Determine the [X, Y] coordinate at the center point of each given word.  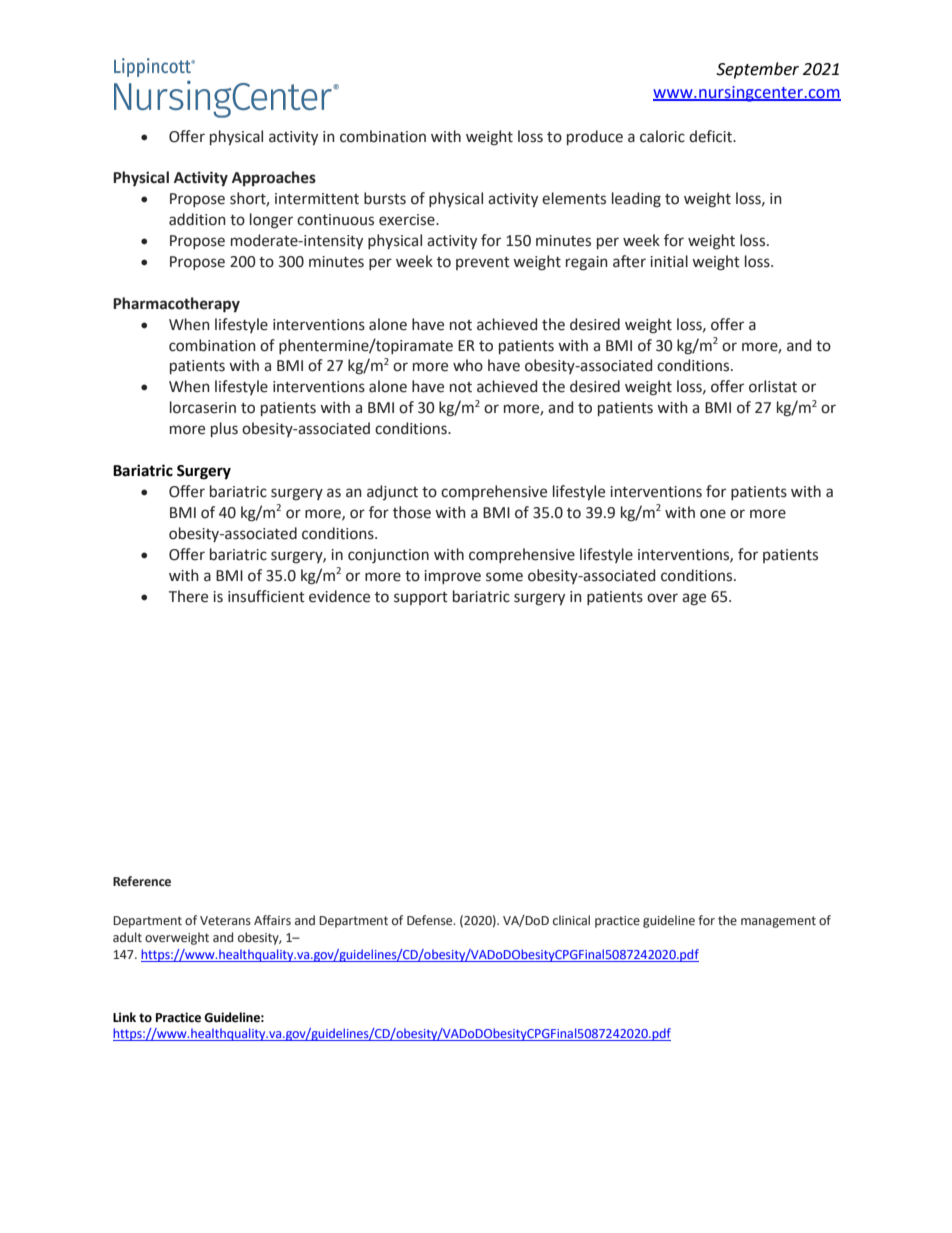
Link [124, 1017]
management [778, 922]
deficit [712, 136]
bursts [385, 198]
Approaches [274, 178]
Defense [431, 920]
